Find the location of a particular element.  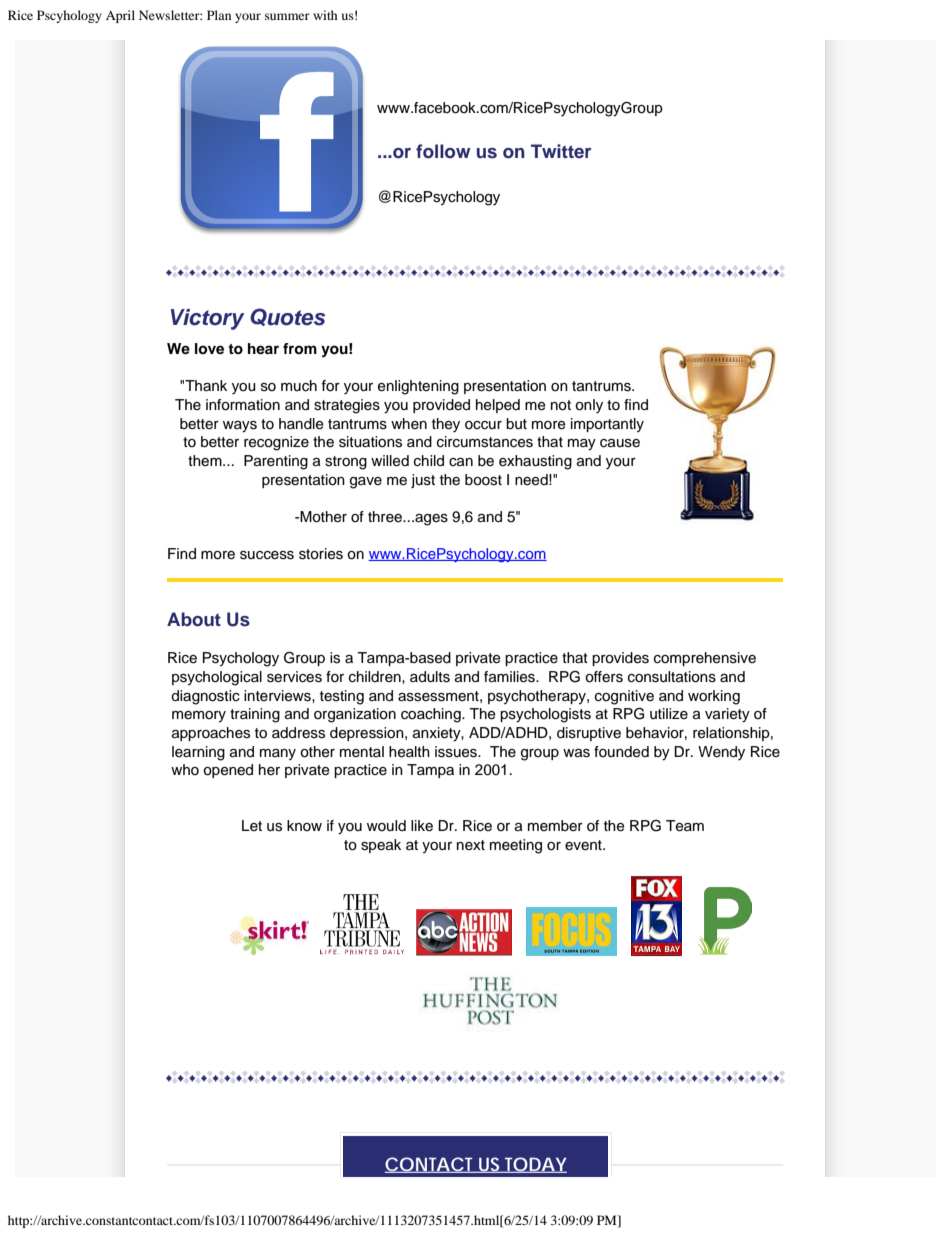

Twitter is located at coordinates (561, 151).
